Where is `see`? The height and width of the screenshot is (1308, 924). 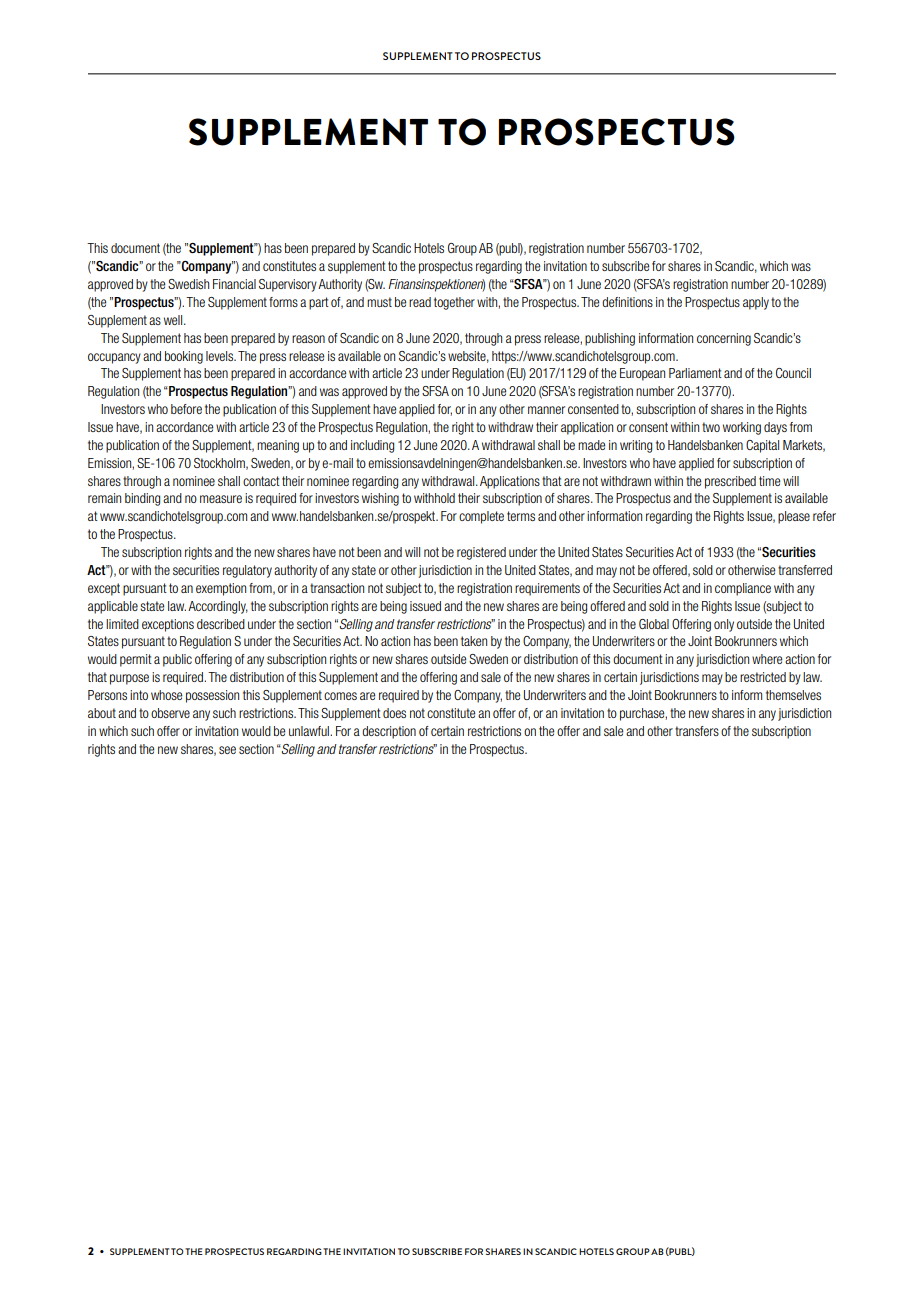
see is located at coordinates (227, 750).
